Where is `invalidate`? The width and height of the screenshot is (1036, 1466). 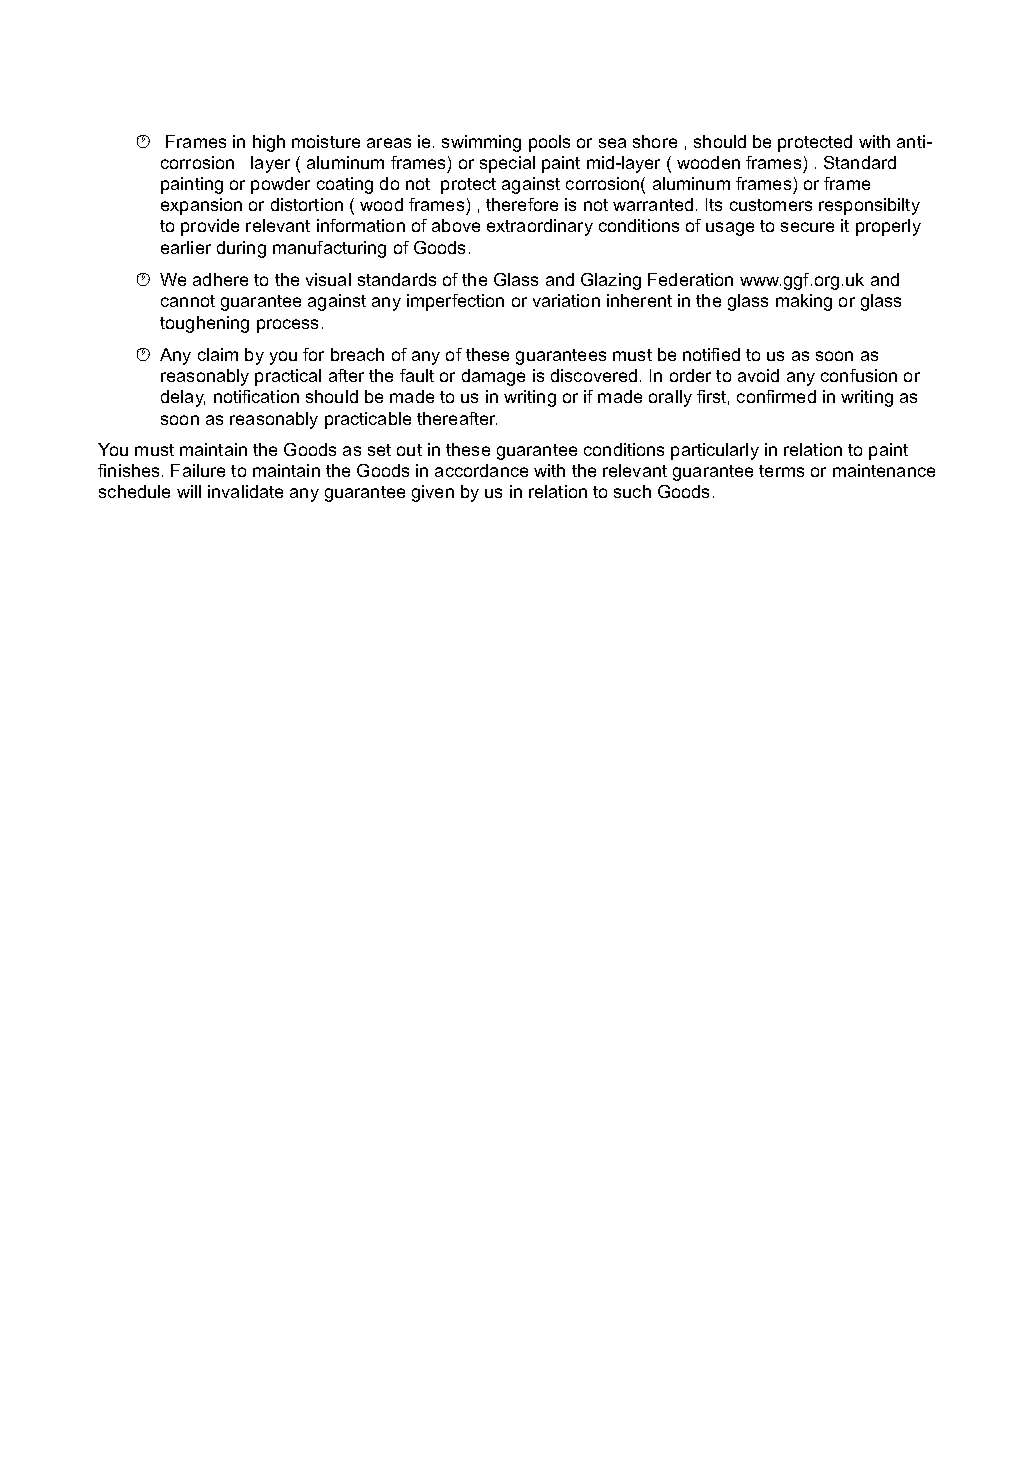
invalidate is located at coordinates (245, 491).
